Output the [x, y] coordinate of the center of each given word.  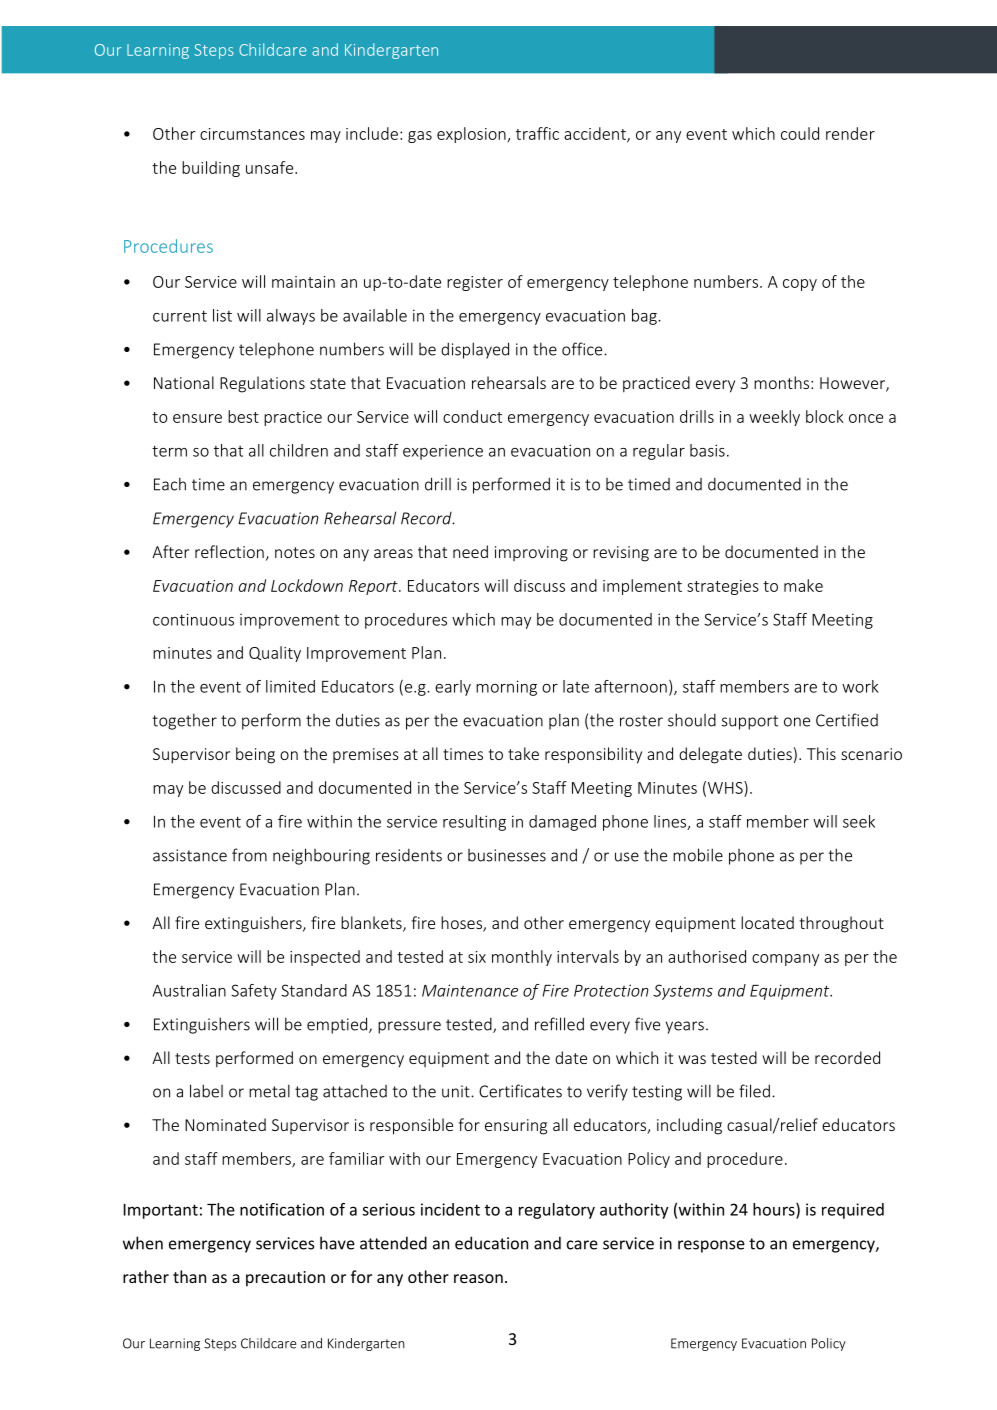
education [491, 1243]
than [189, 1276]
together [184, 721]
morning [506, 688]
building [211, 169]
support [750, 722]
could [800, 133]
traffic [537, 133]
